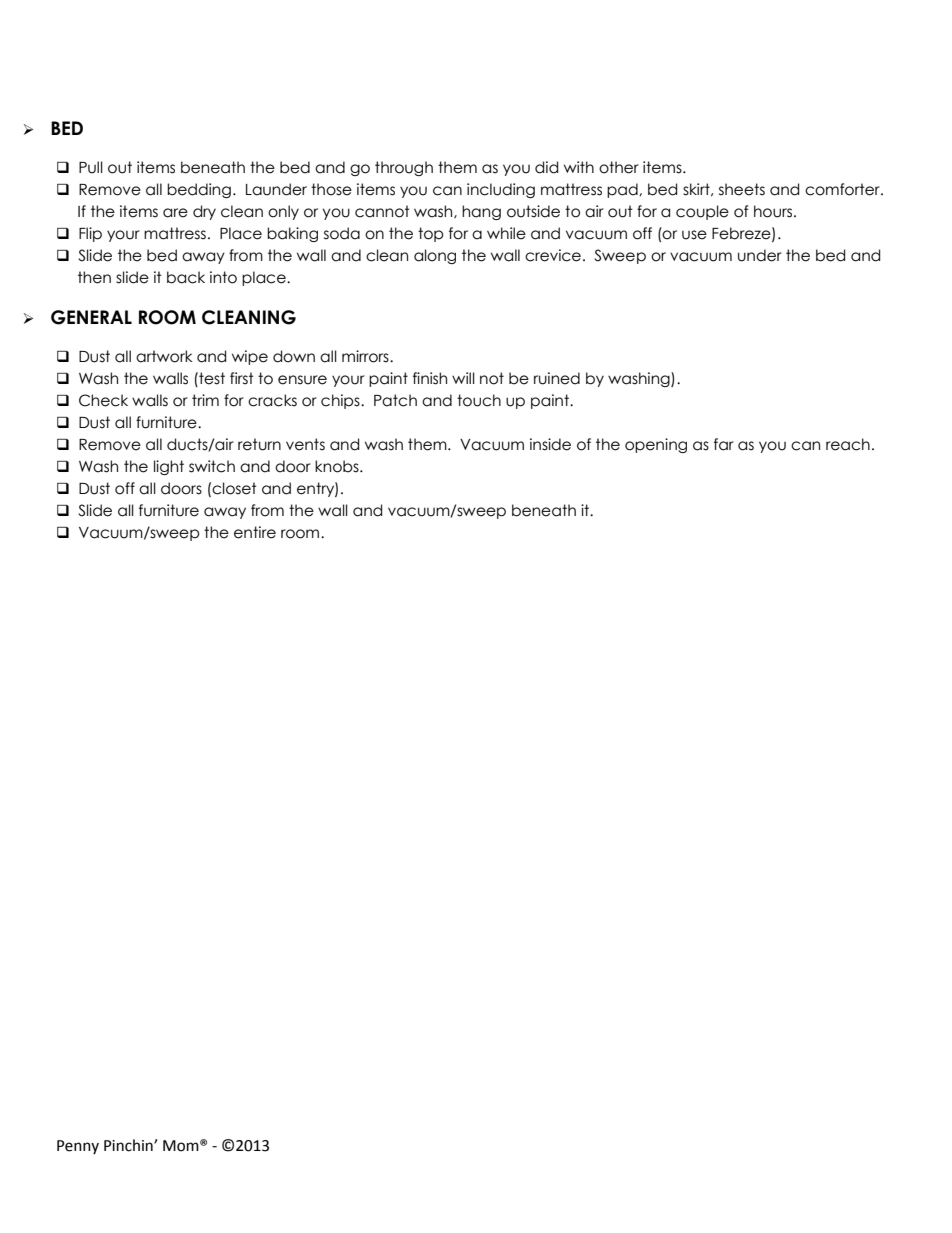 This page has width=952, height=1233. What do you see at coordinates (481, 212) in the page?
I see `hang` at bounding box center [481, 212].
